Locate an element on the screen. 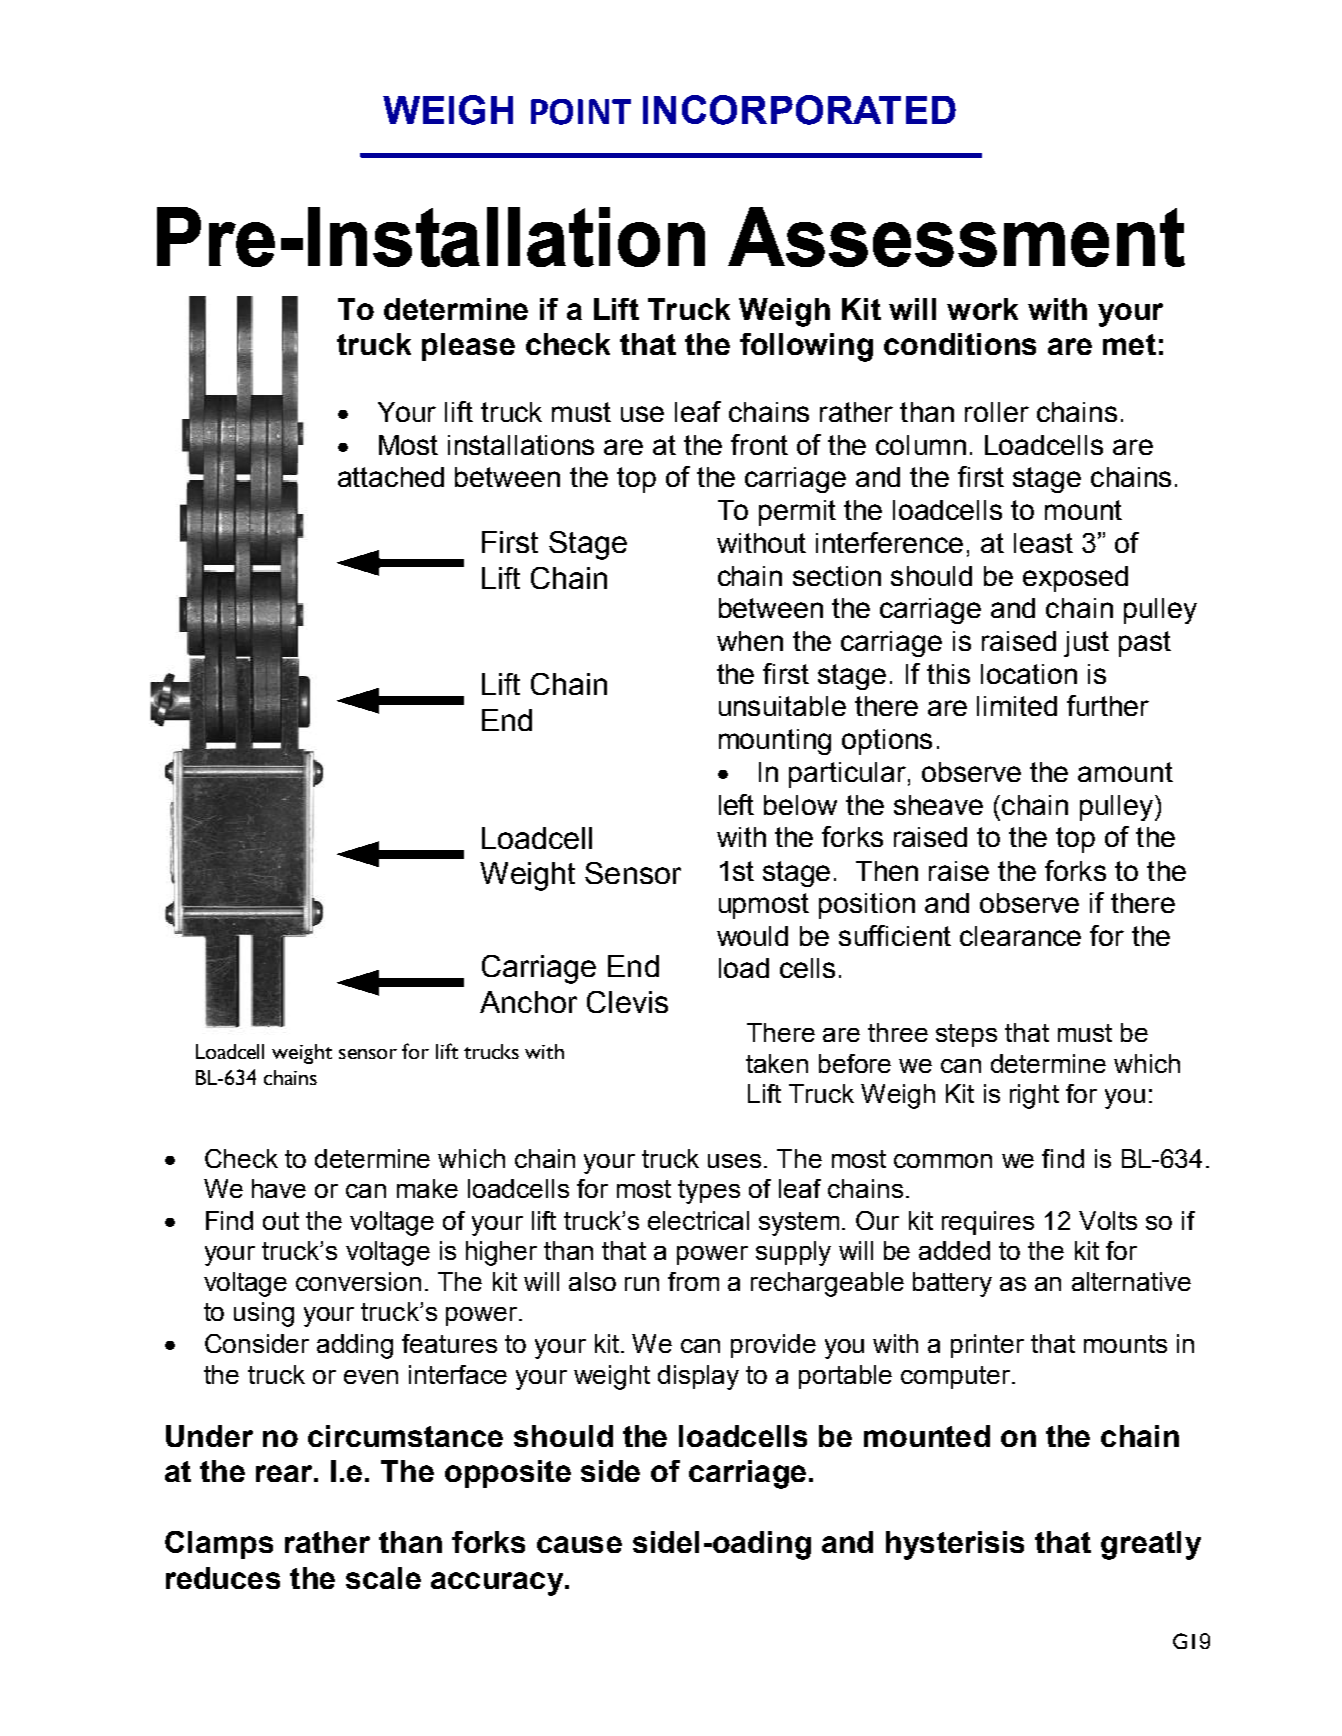  work is located at coordinates (982, 309).
